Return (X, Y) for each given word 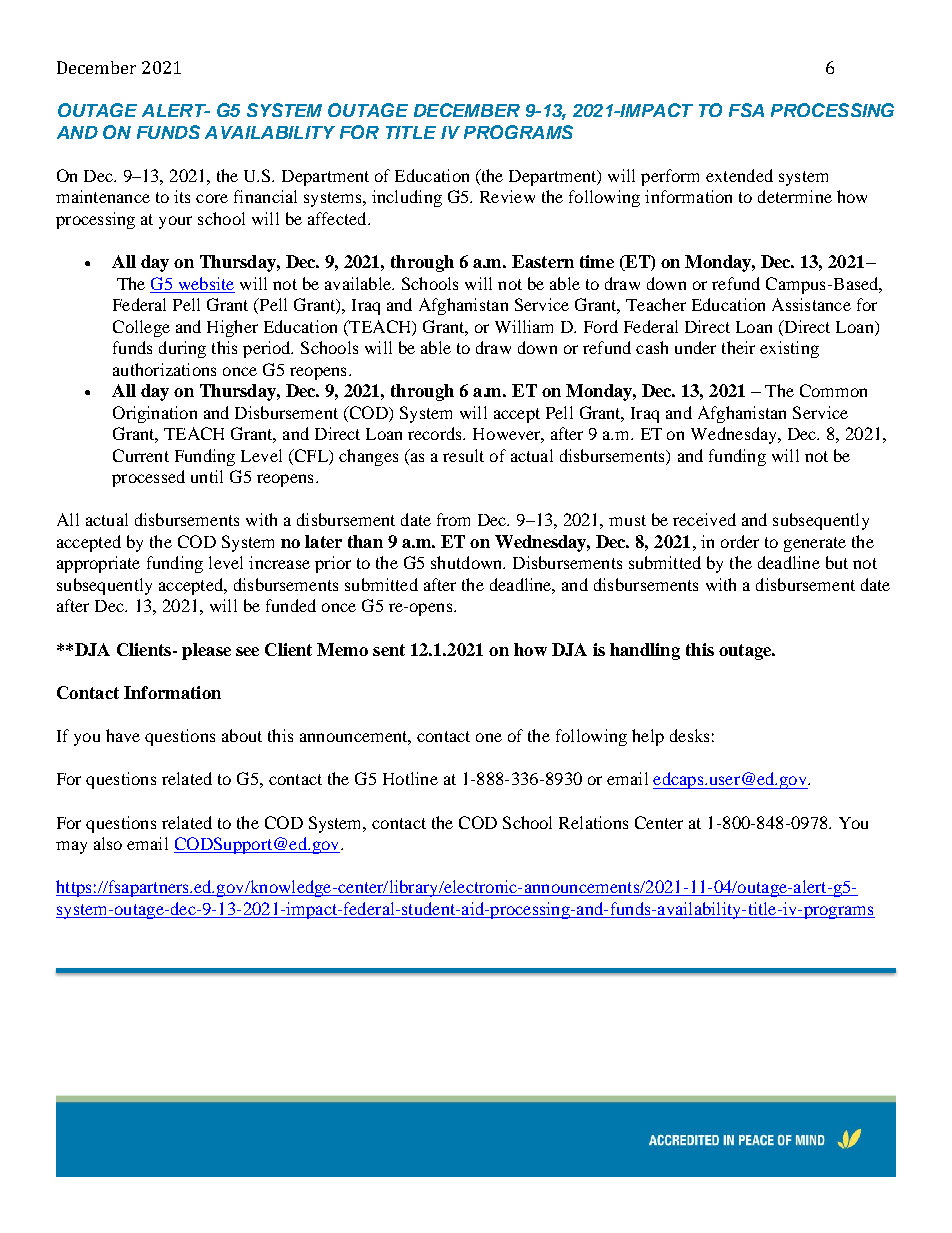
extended (739, 175)
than (365, 541)
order (740, 541)
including (407, 198)
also (108, 843)
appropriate (98, 564)
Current (141, 455)
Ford (601, 326)
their (738, 347)
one (489, 737)
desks (689, 735)
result (463, 455)
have (123, 735)
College (141, 328)
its (182, 196)
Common (833, 390)
